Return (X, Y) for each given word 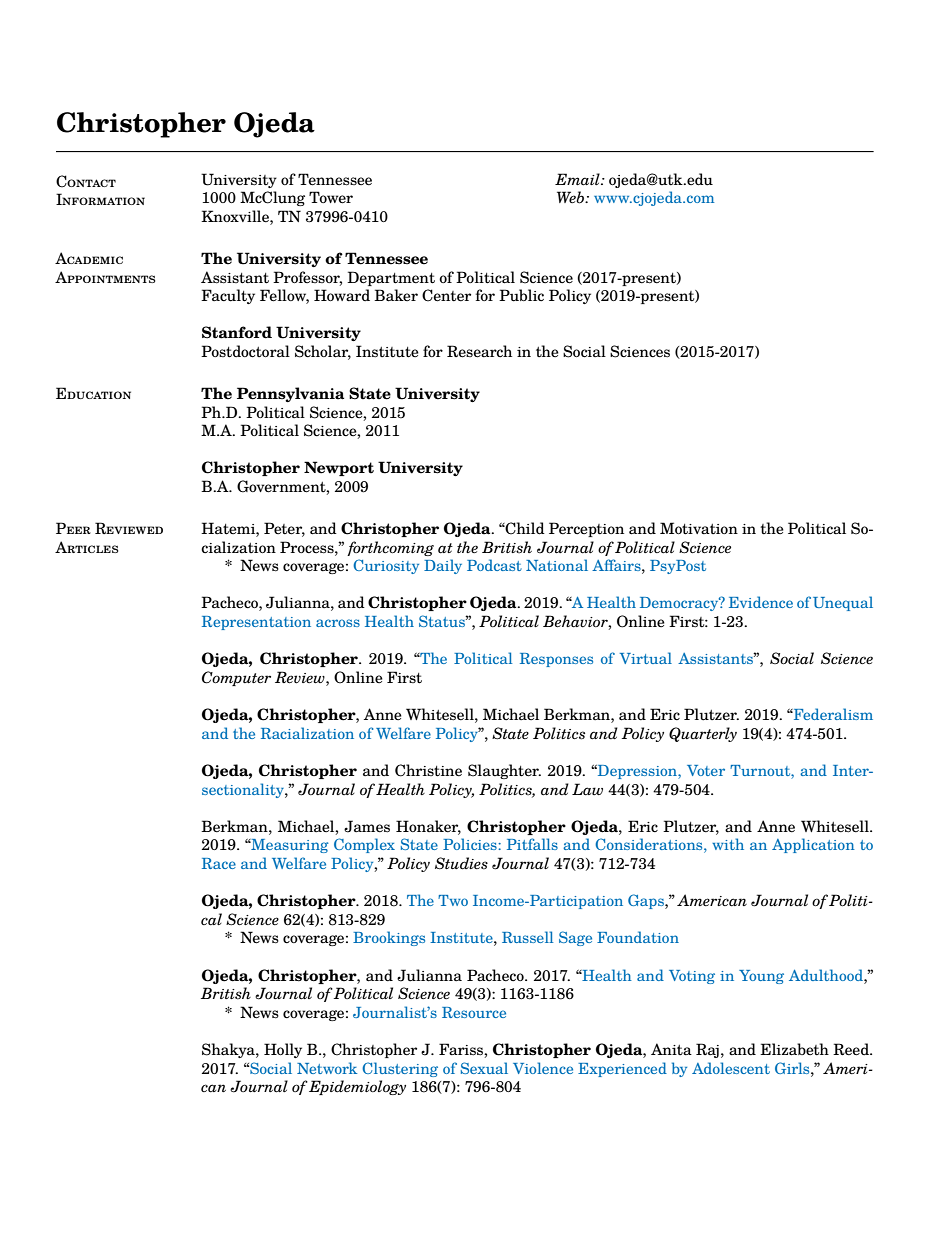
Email (578, 179)
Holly (283, 1050)
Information (100, 199)
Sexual (484, 1068)
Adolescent (731, 1068)
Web (572, 197)
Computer (236, 678)
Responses (556, 660)
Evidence (761, 602)
